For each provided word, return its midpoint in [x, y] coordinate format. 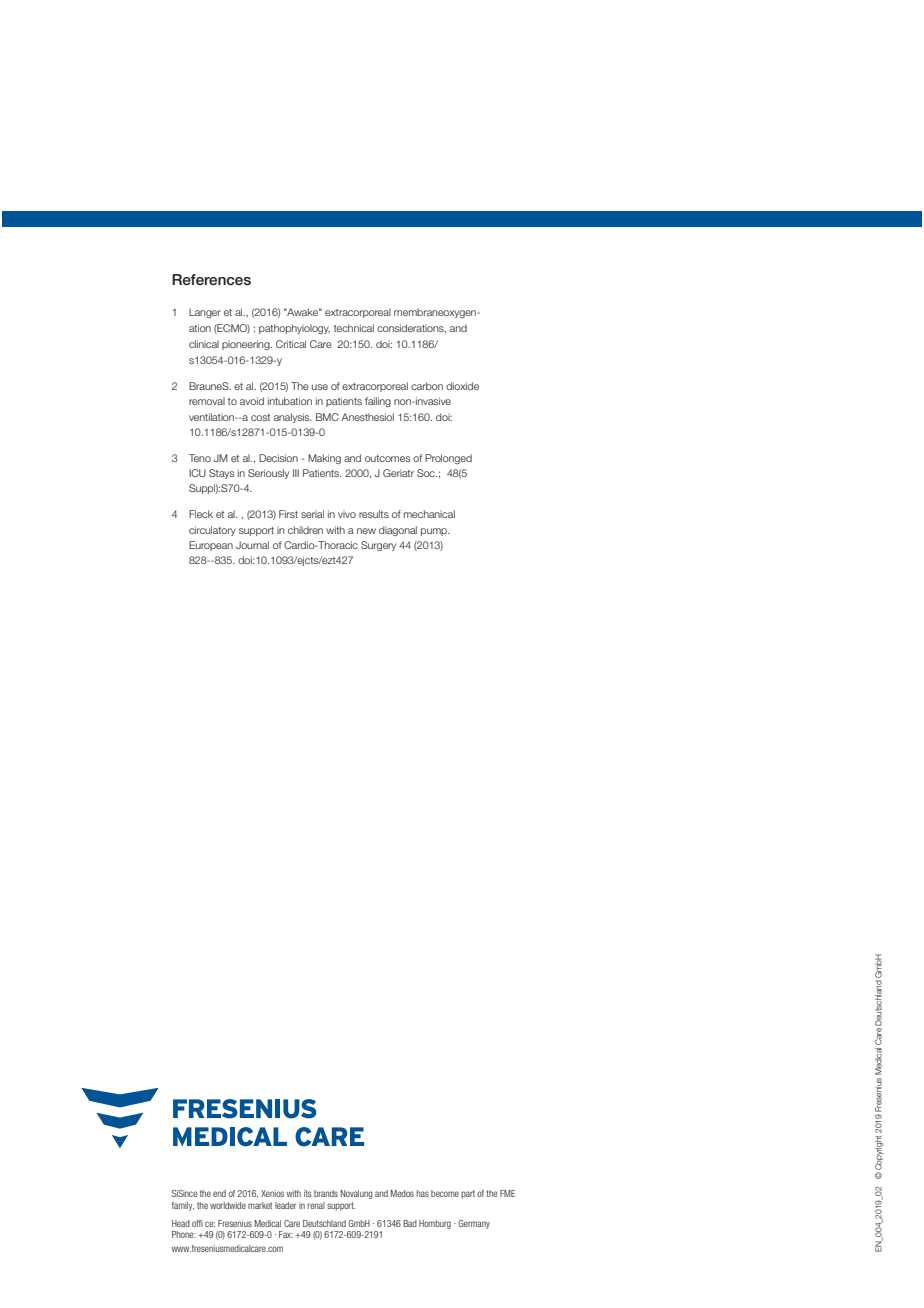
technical [354, 328]
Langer [205, 313]
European [211, 546]
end [219, 1193]
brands [326, 1193]
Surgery [378, 546]
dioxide [462, 386]
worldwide [228, 1205]
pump [435, 532]
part [468, 1194]
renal [316, 1205]
